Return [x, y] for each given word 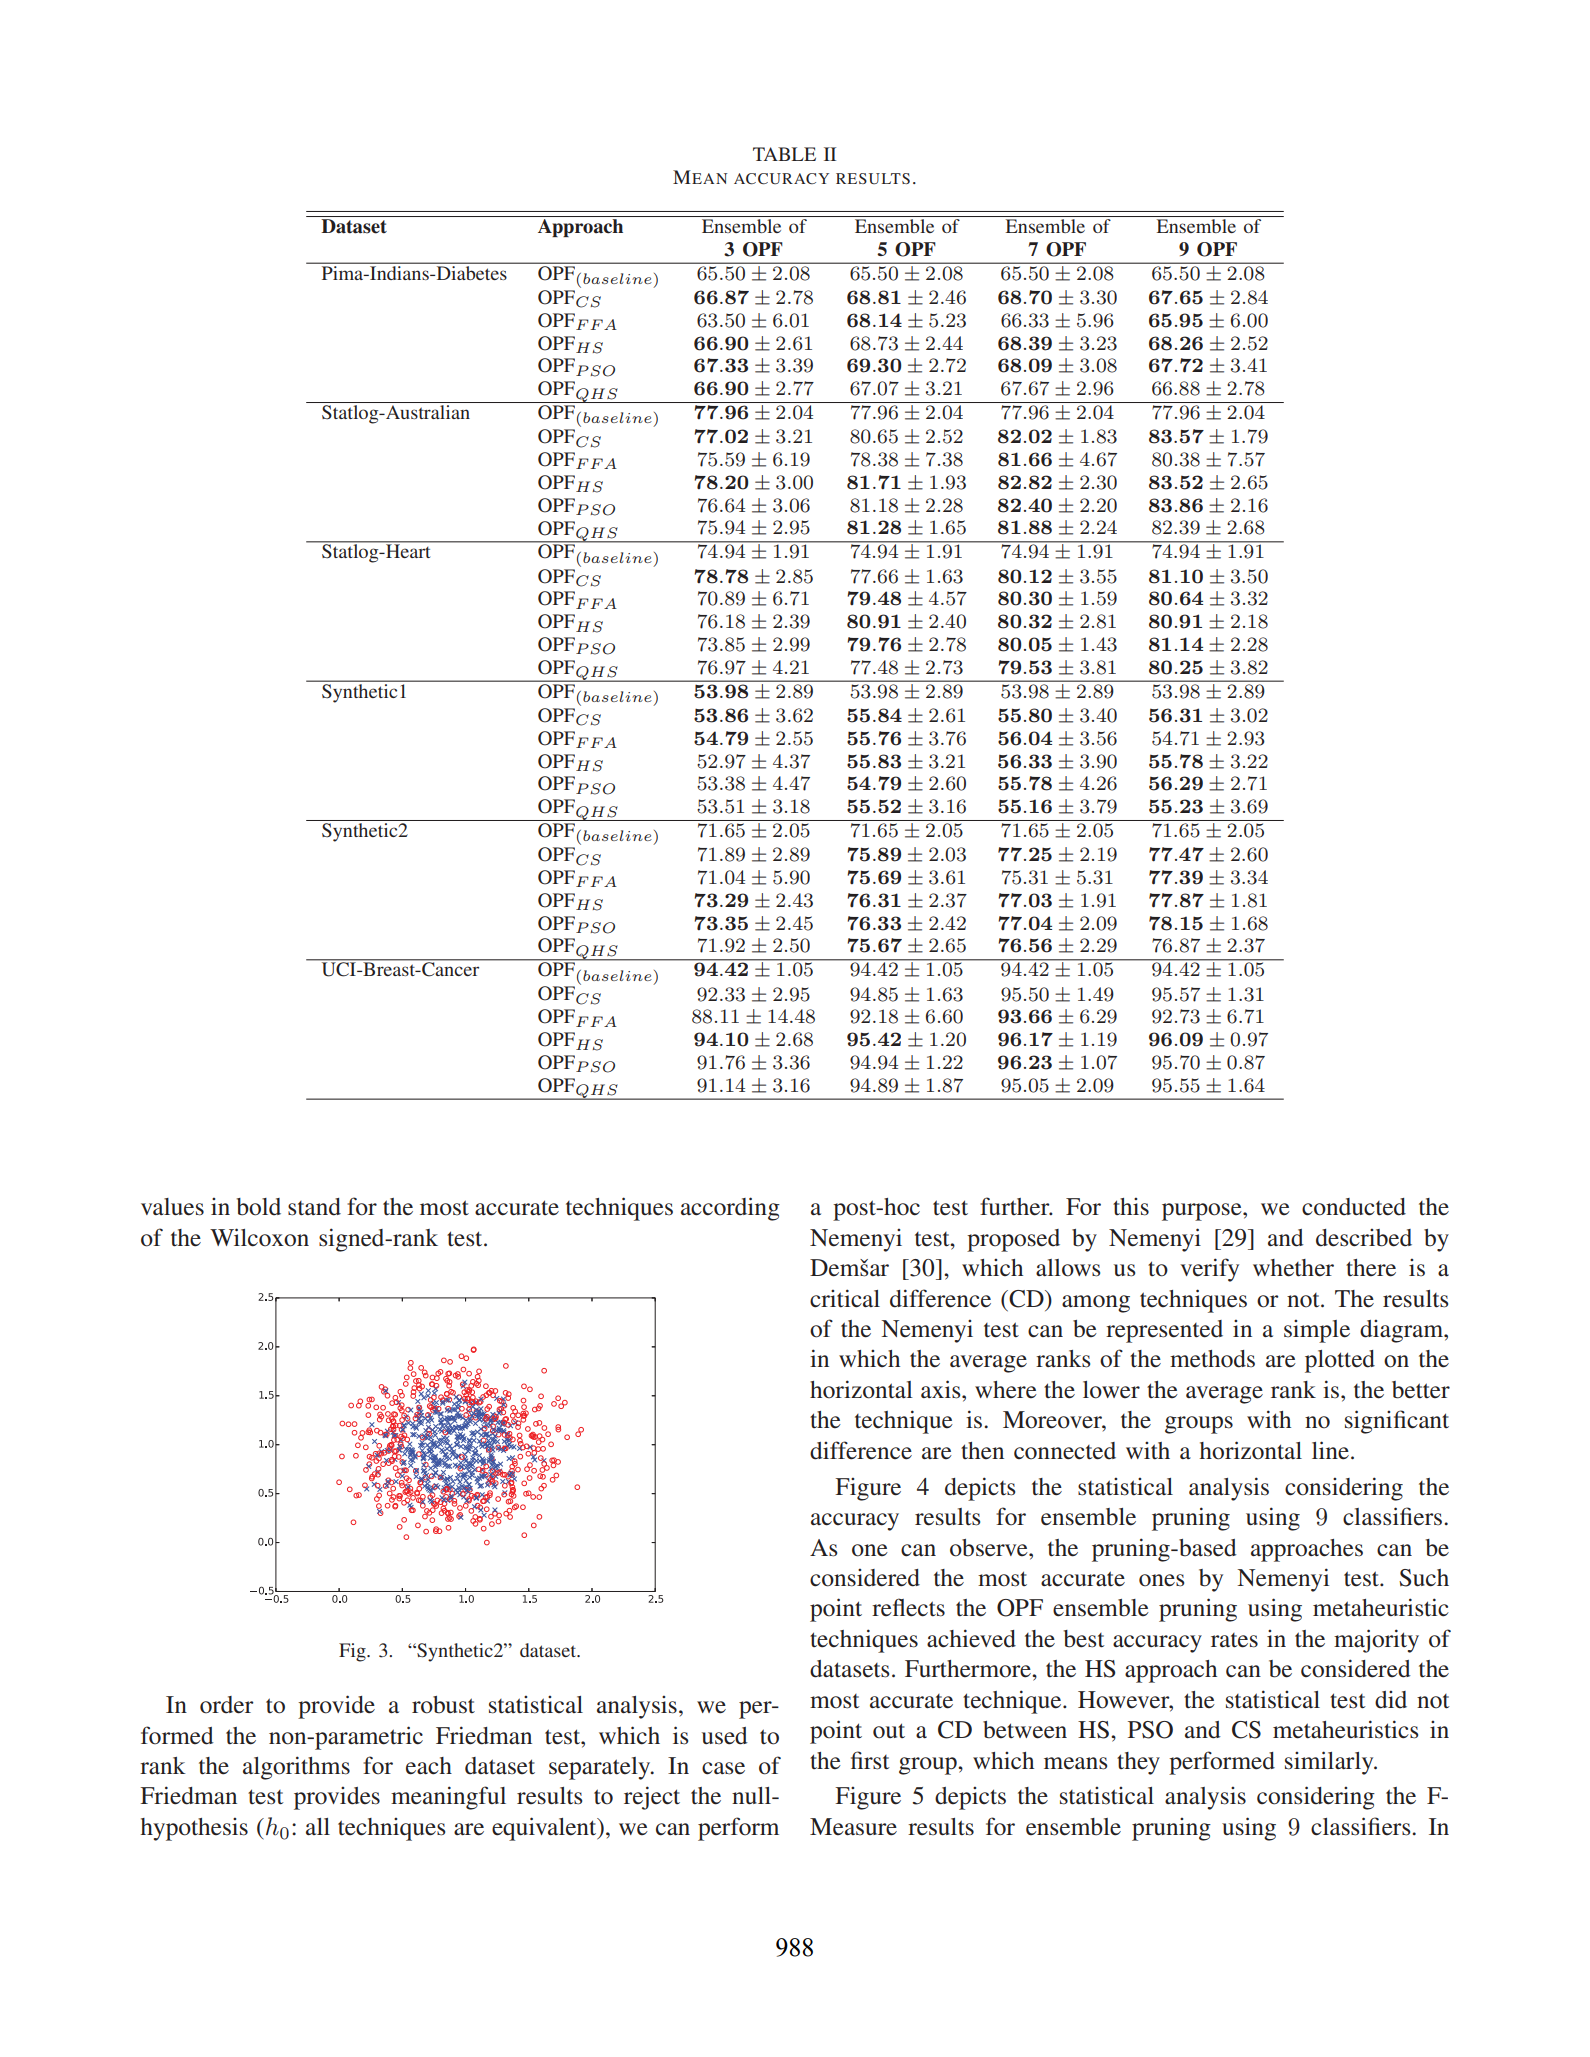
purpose [1203, 1212]
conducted [1354, 1207]
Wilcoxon [259, 1237]
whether [1293, 1268]
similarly [1330, 1763]
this [1131, 1207]
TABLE [784, 154]
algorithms [296, 1768]
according [730, 1209]
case [723, 1768]
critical [845, 1298]
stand [314, 1207]
